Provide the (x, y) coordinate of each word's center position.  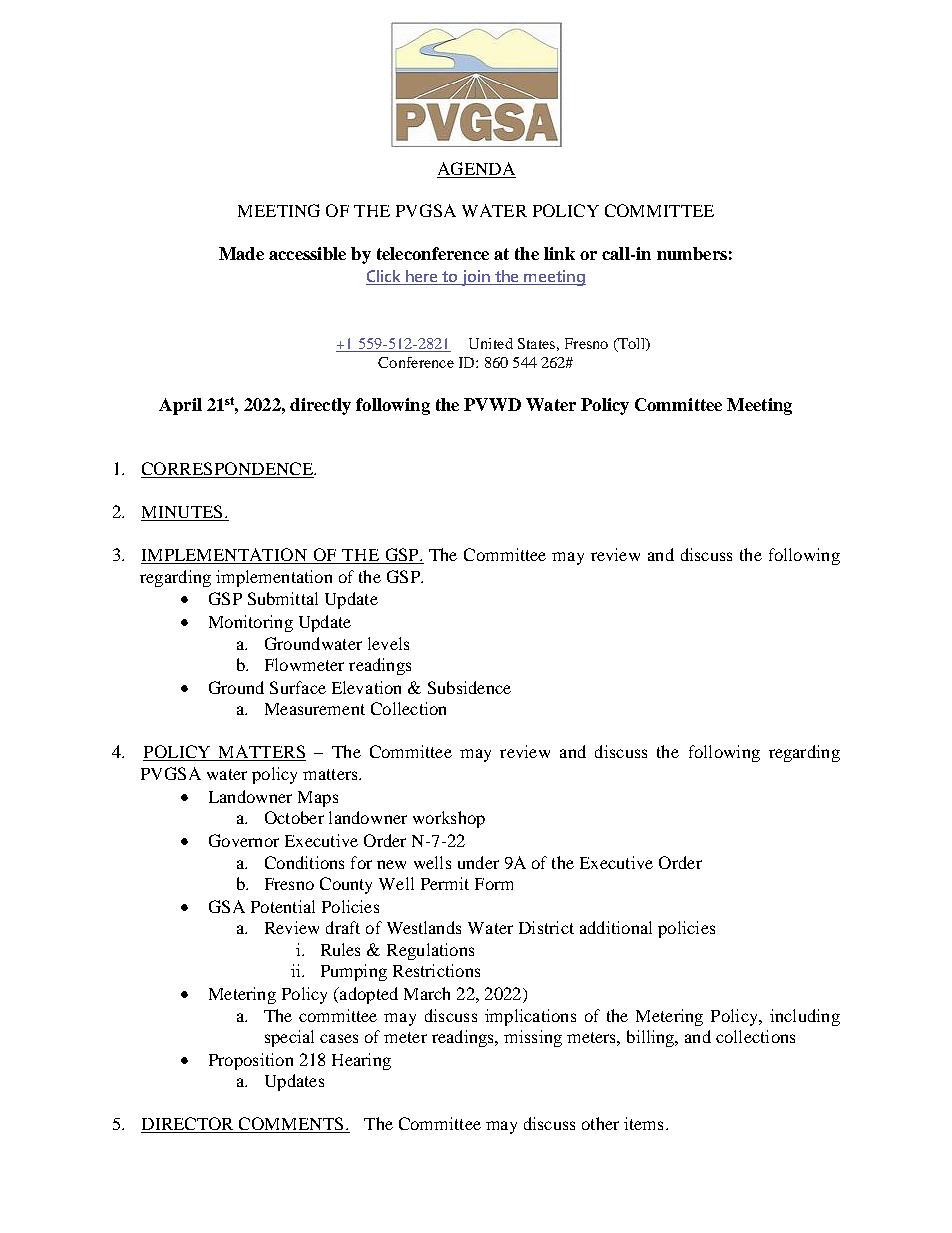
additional (616, 927)
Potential (283, 906)
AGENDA (476, 168)
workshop (449, 819)
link (559, 253)
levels (388, 643)
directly (320, 406)
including (805, 1017)
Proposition (251, 1061)
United (491, 343)
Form (494, 884)
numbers (692, 253)
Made (241, 253)
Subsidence (469, 687)
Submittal (283, 598)
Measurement (315, 709)
